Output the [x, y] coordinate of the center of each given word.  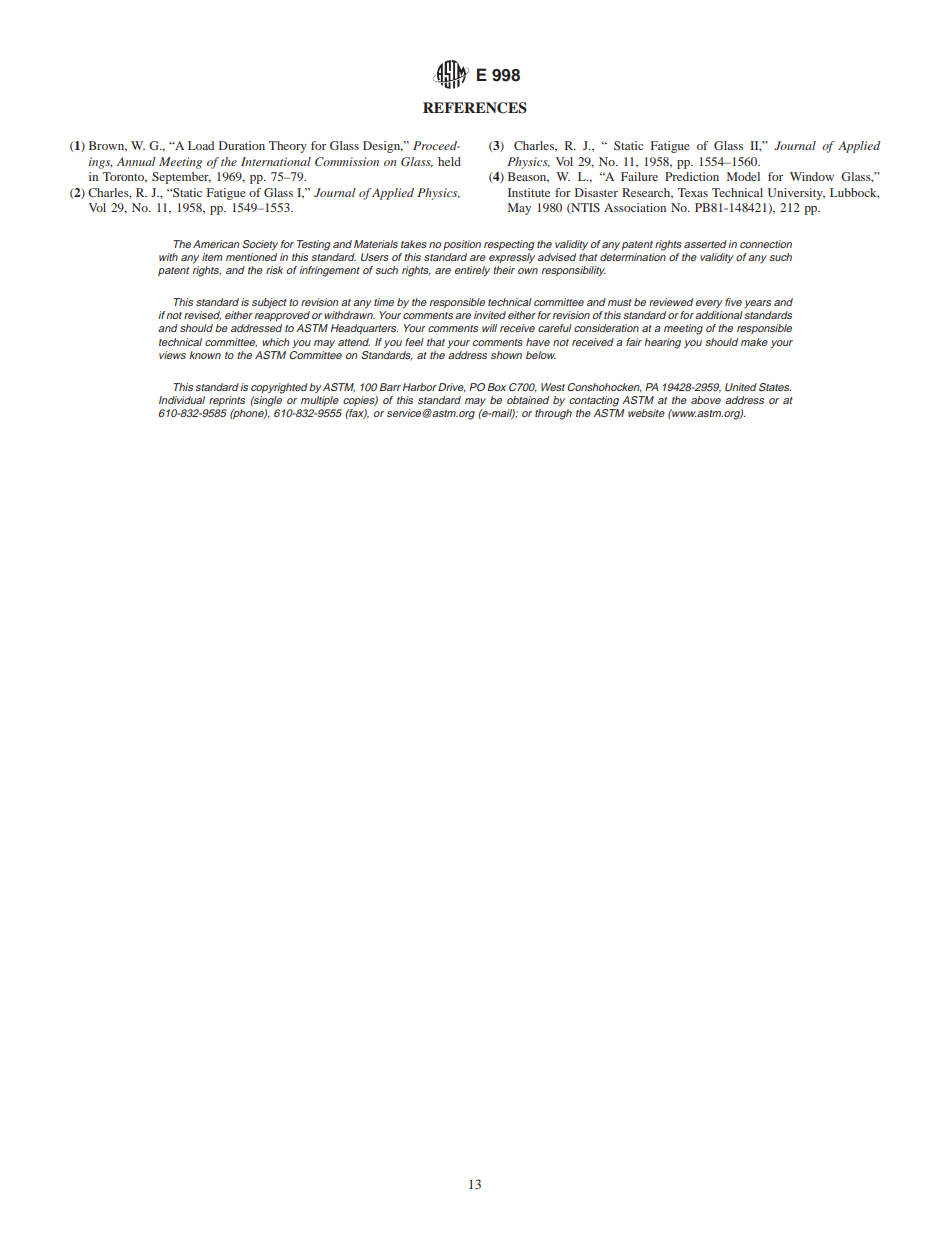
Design [383, 147]
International [276, 161]
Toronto [125, 177]
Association [635, 207]
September [181, 178]
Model [743, 176]
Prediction [692, 176]
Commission [347, 161]
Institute [529, 192]
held [449, 161]
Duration [242, 145]
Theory [288, 147]
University [796, 194]
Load [201, 145]
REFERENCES [475, 108]
